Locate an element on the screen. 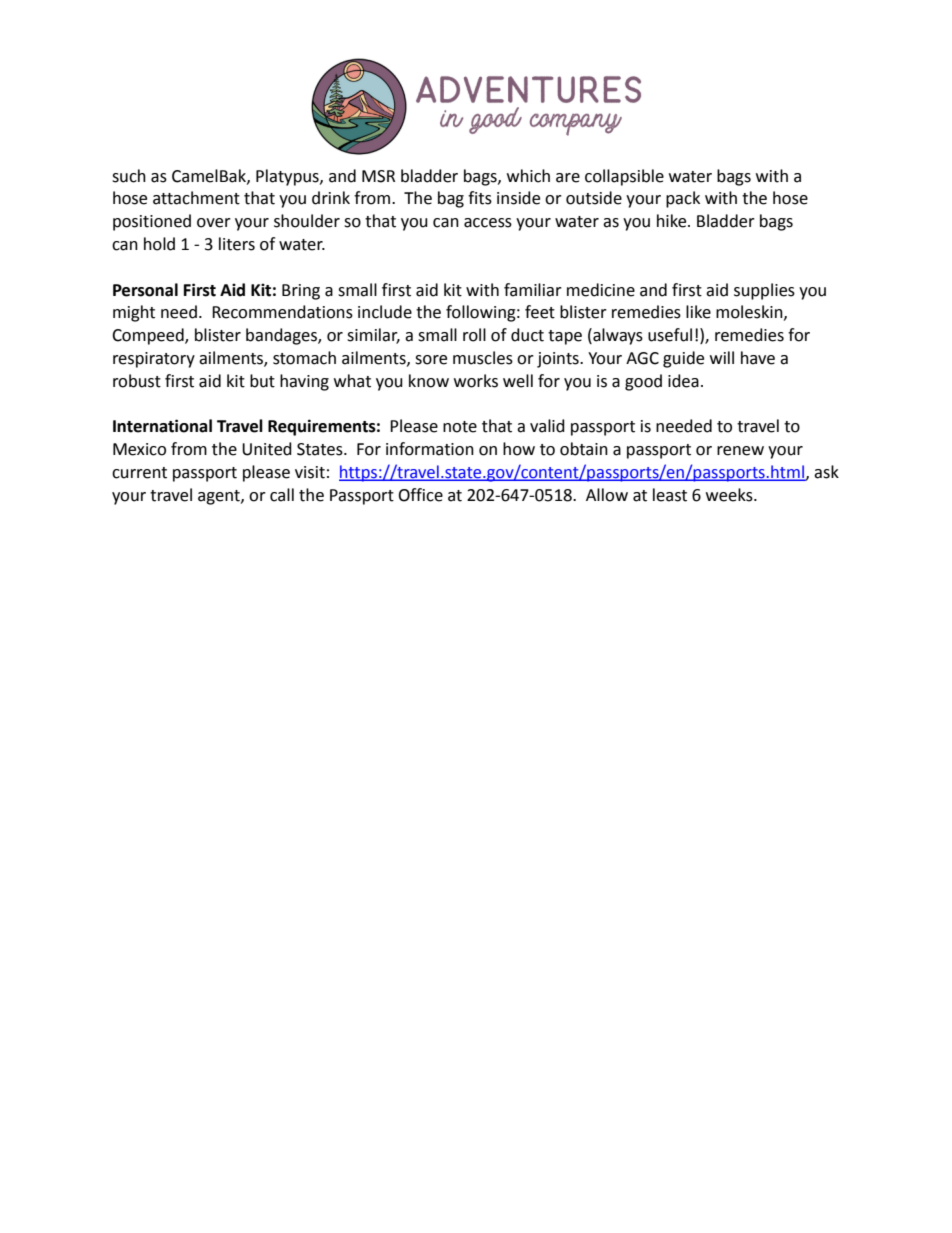  respiratory is located at coordinates (154, 360).
